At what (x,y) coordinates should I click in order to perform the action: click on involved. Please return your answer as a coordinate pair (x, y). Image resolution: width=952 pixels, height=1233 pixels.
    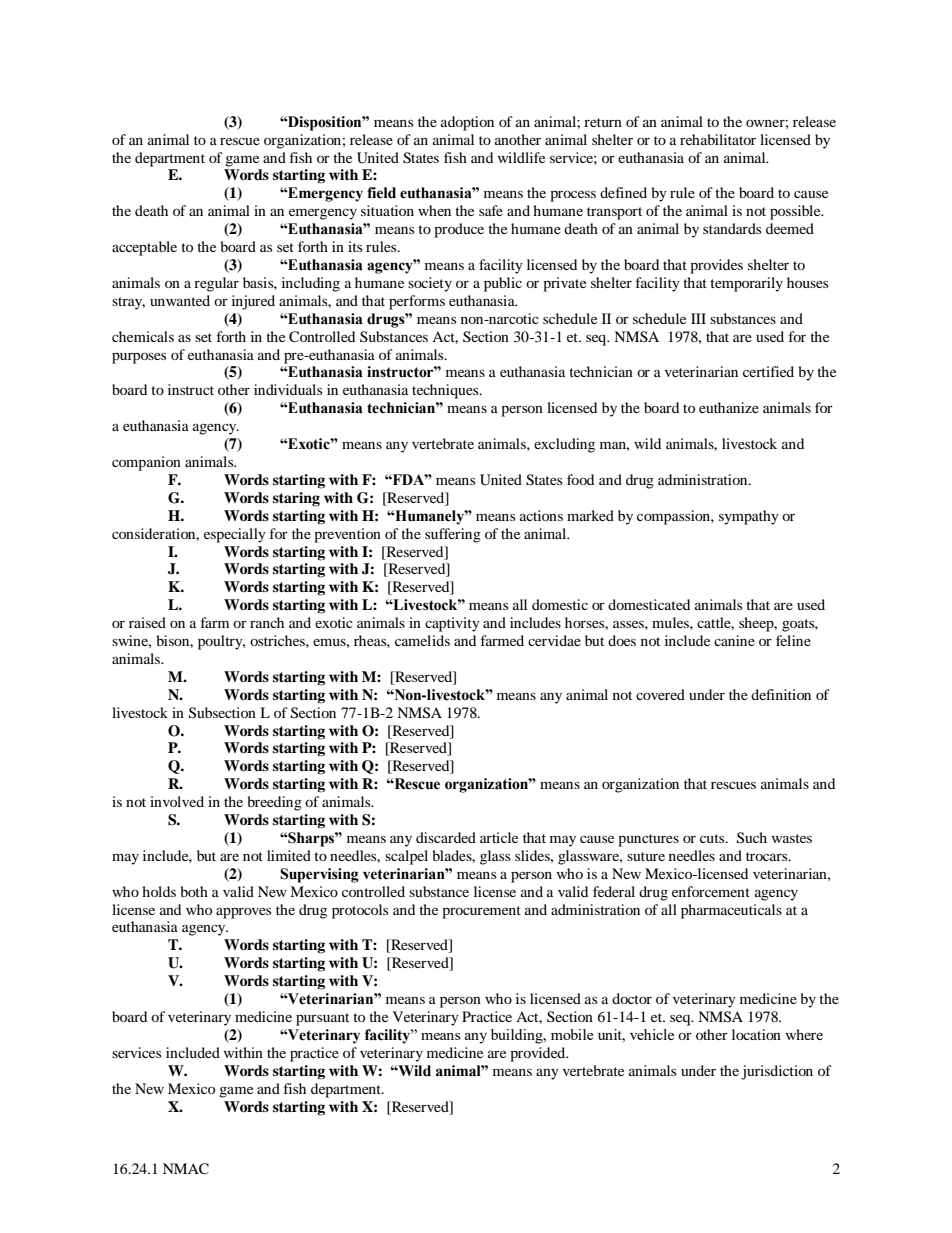
    Looking at the image, I should click on (177, 801).
